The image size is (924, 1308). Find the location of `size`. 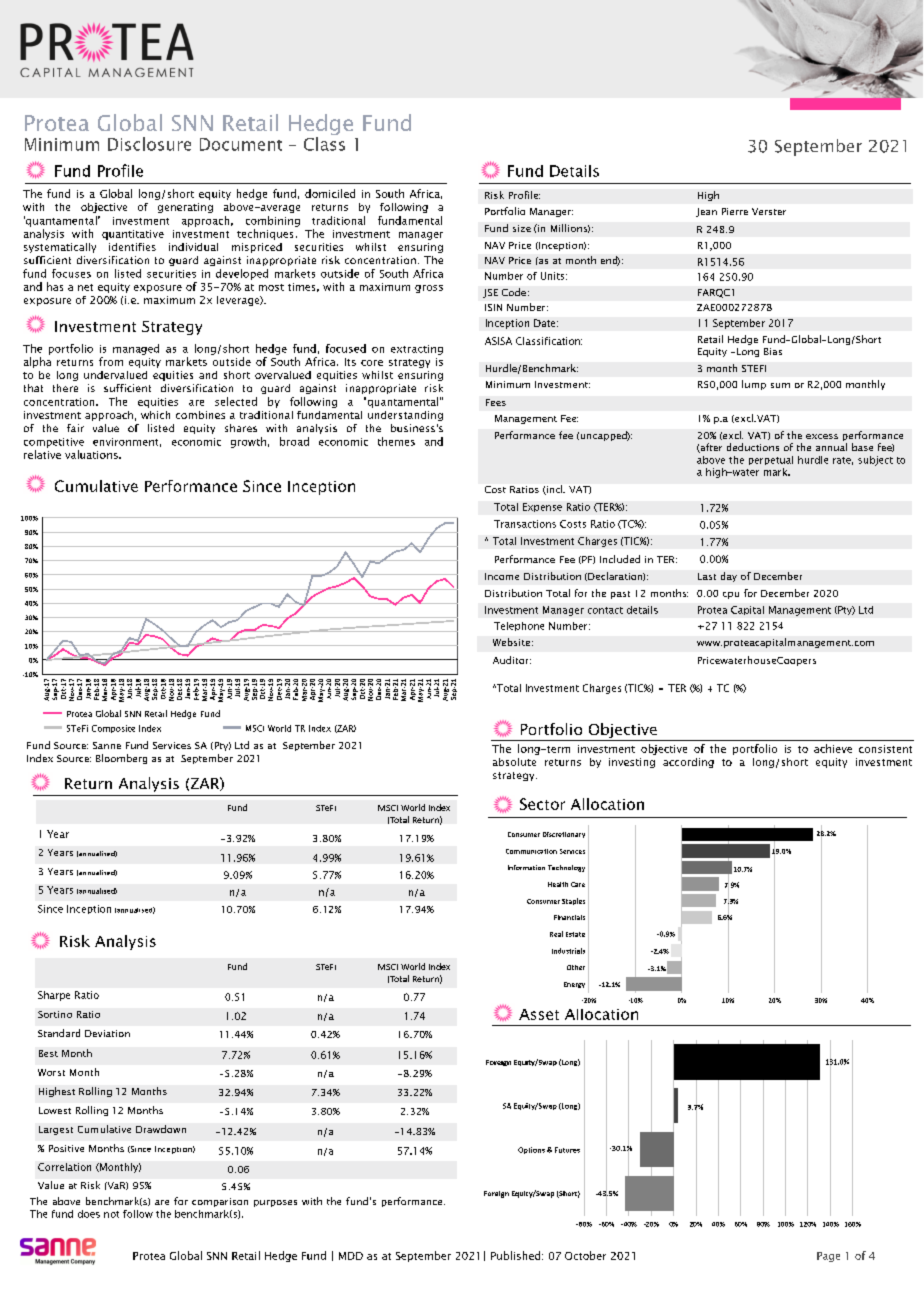

size is located at coordinates (522, 228).
